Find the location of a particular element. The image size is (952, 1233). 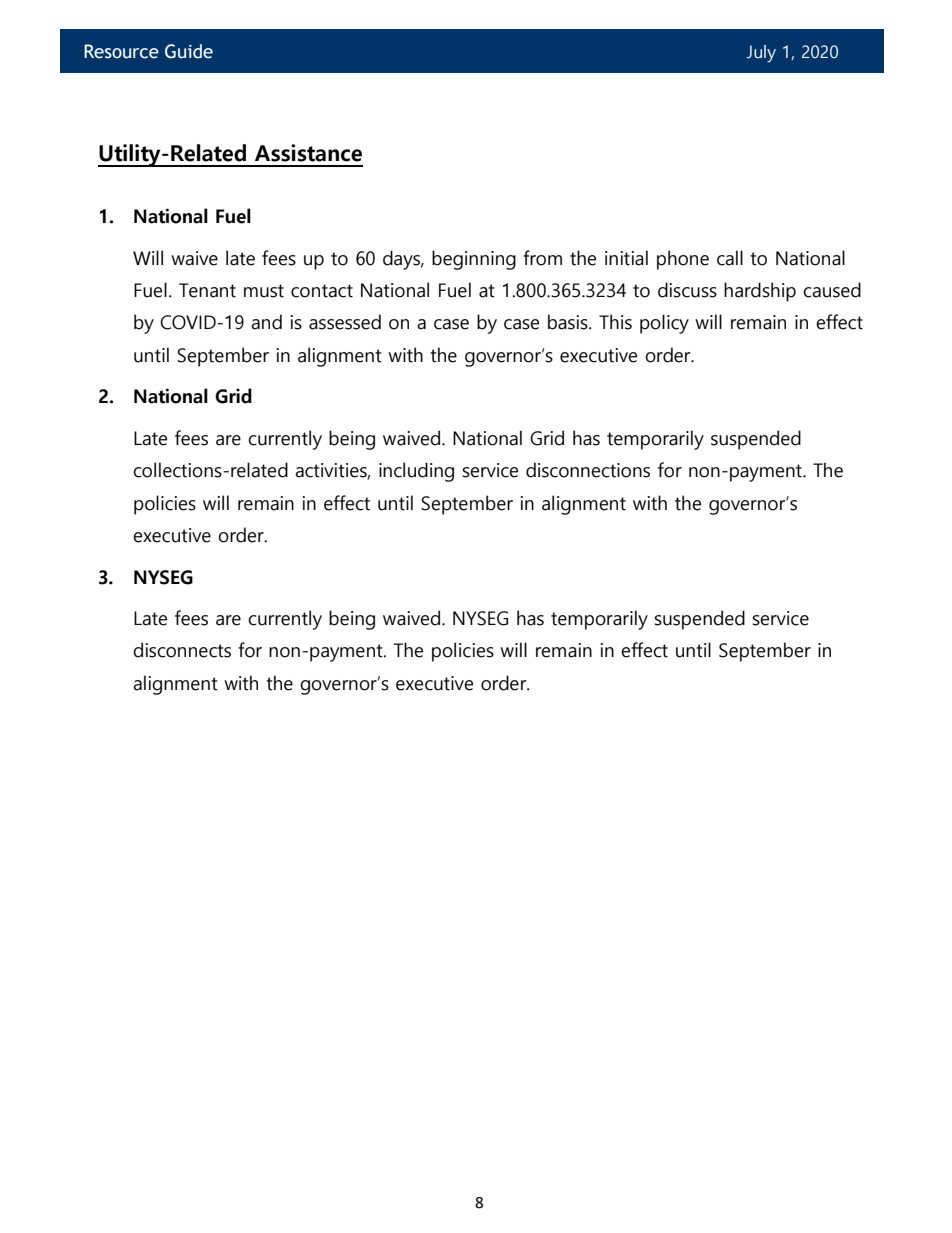

July is located at coordinates (761, 54).
